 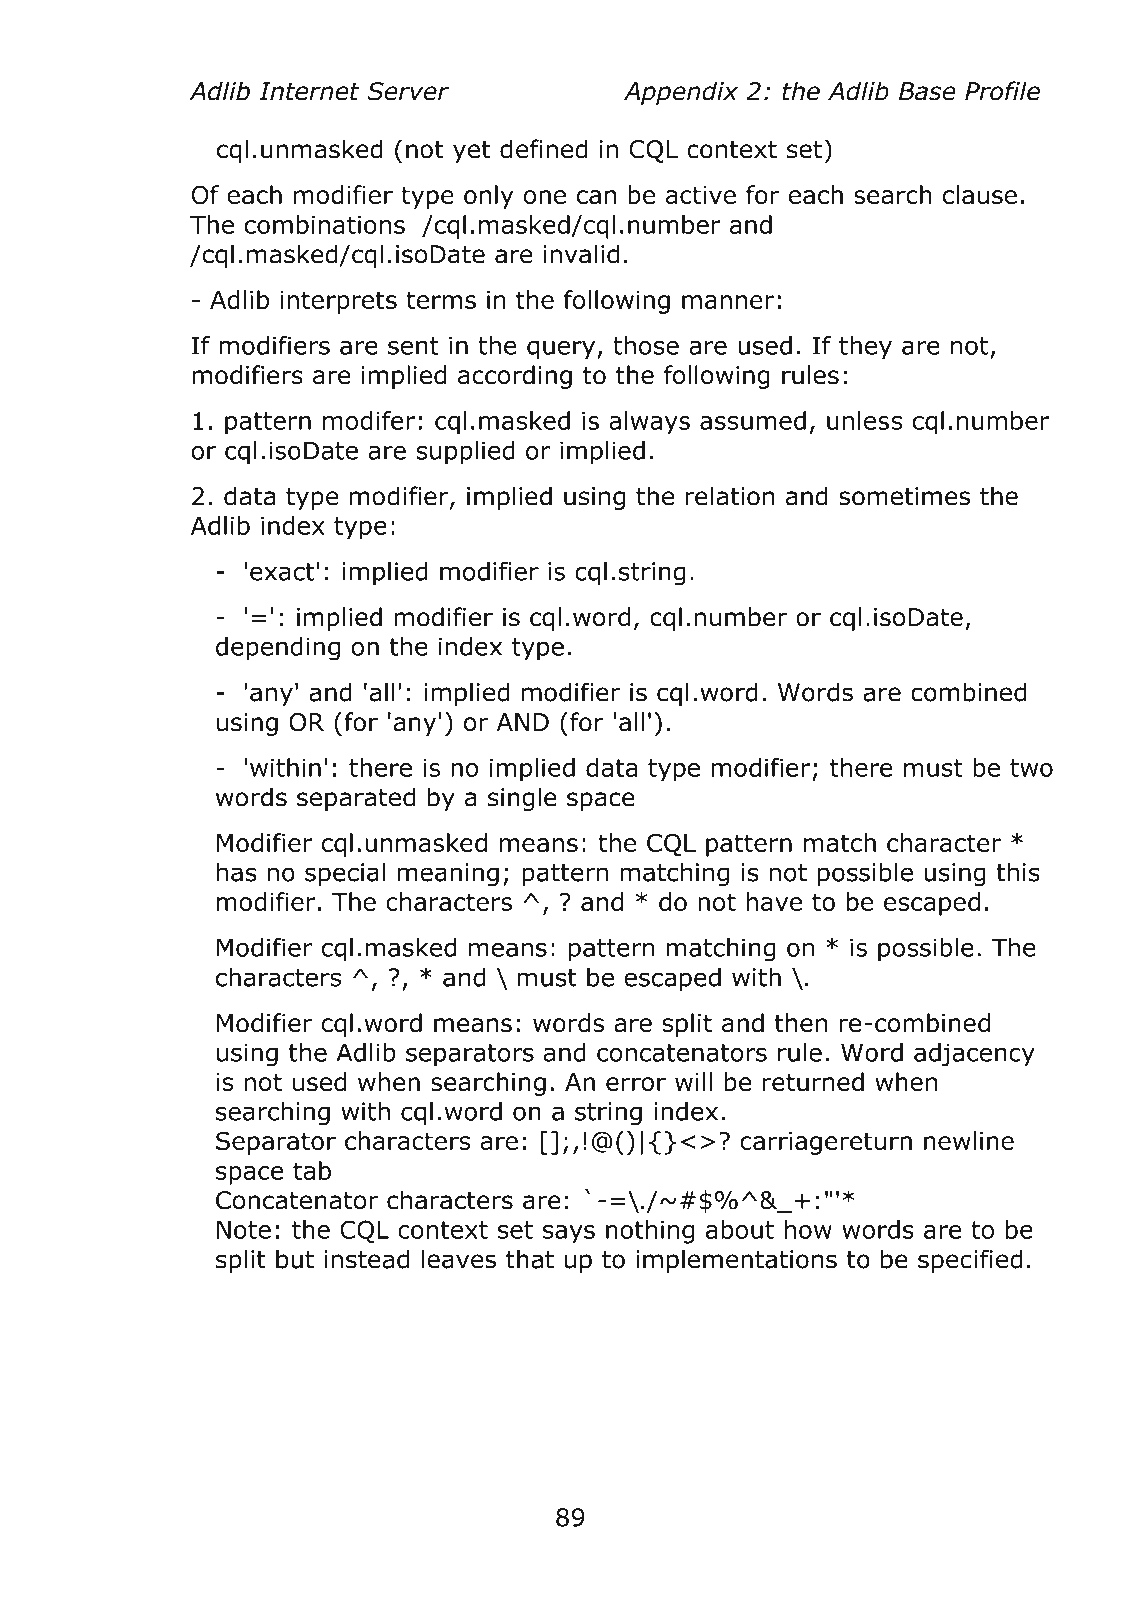 I want to click on two, so click(x=1031, y=768).
